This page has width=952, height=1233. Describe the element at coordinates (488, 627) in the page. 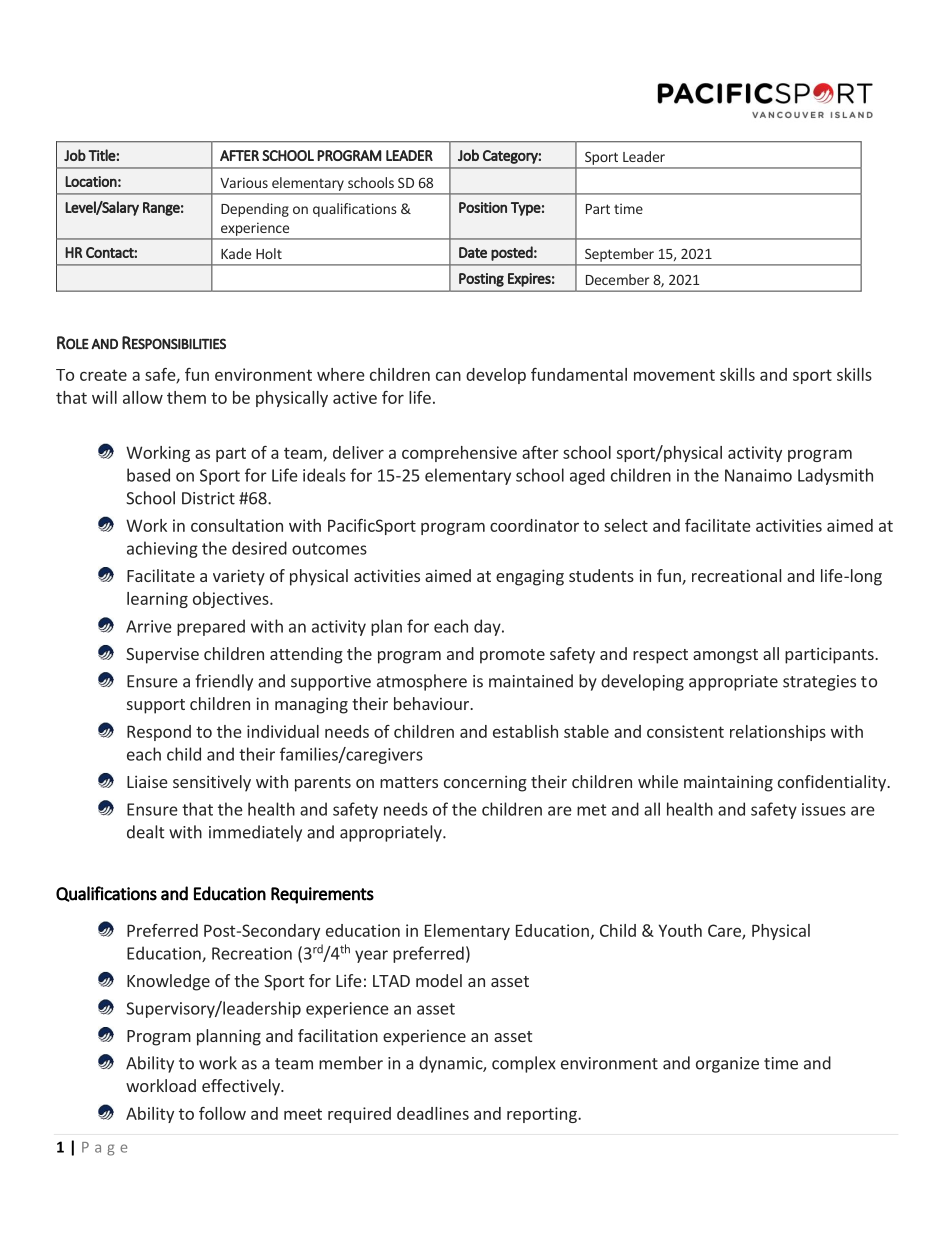

I see `day` at that location.
